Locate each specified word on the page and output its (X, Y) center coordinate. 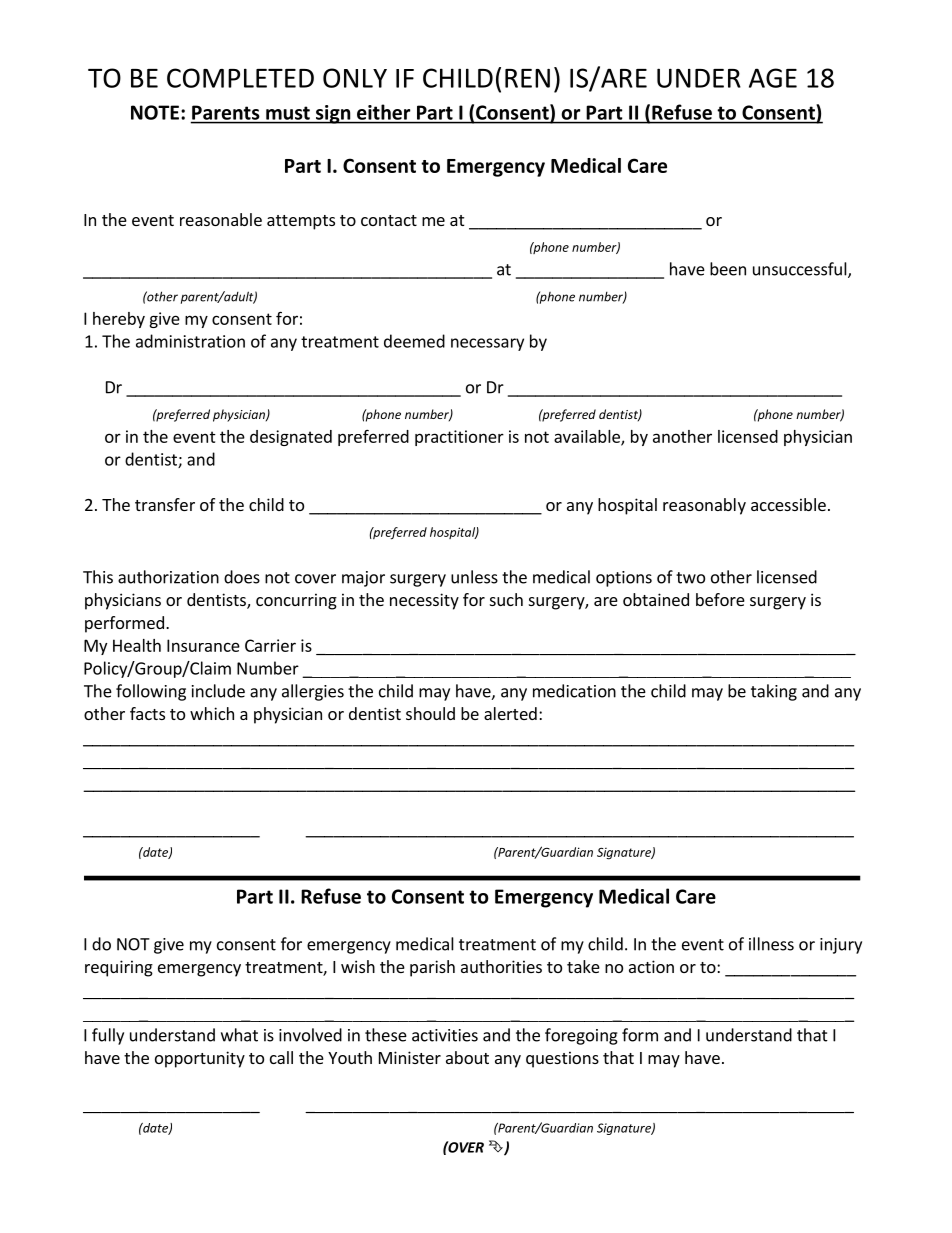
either (383, 112)
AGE (773, 78)
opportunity (200, 1059)
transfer (165, 504)
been (728, 269)
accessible (788, 504)
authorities (501, 966)
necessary (487, 344)
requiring (119, 968)
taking (774, 692)
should (430, 713)
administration (190, 341)
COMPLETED (240, 78)
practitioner (459, 438)
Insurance (203, 645)
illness (771, 944)
